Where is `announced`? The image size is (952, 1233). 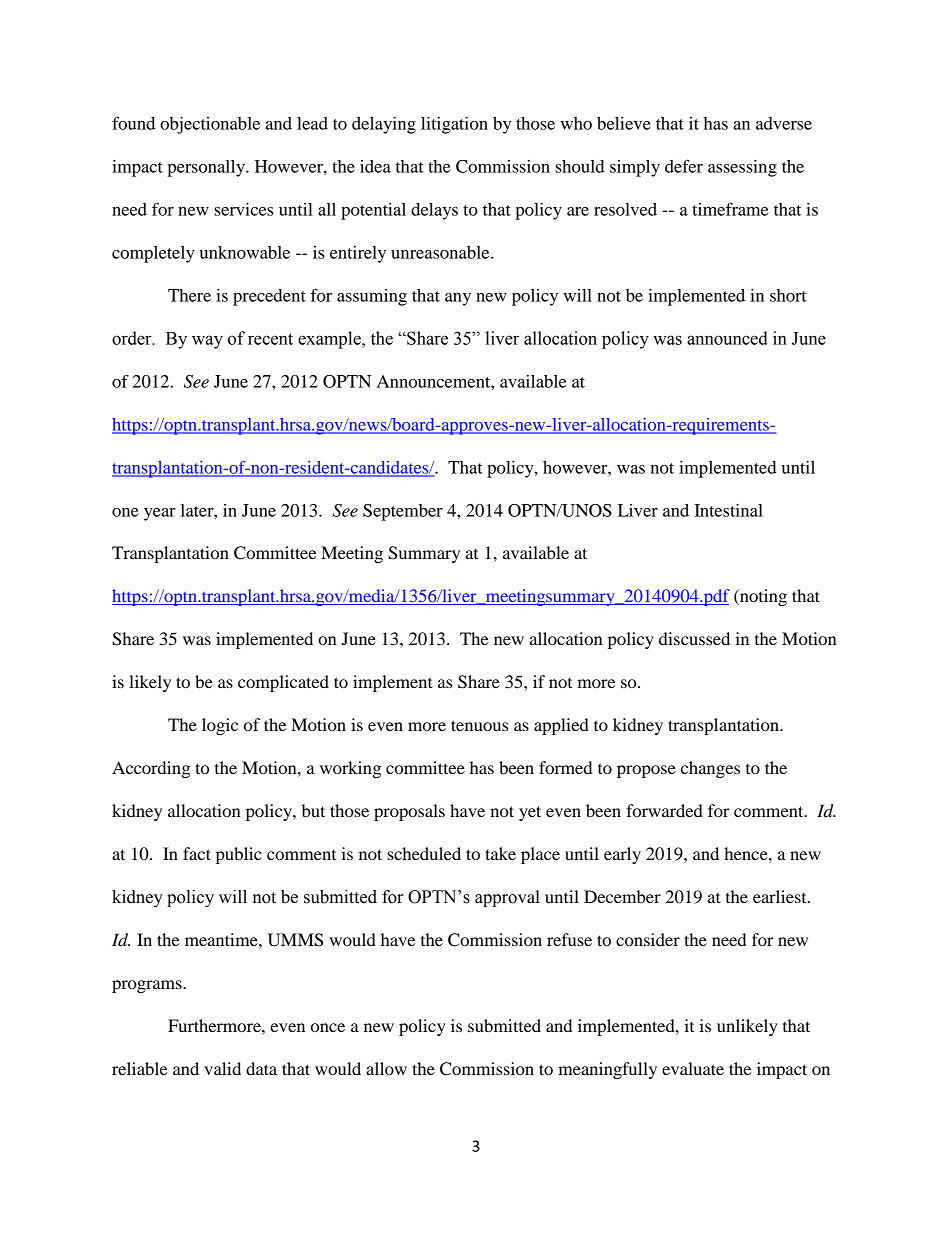
announced is located at coordinates (727, 338).
